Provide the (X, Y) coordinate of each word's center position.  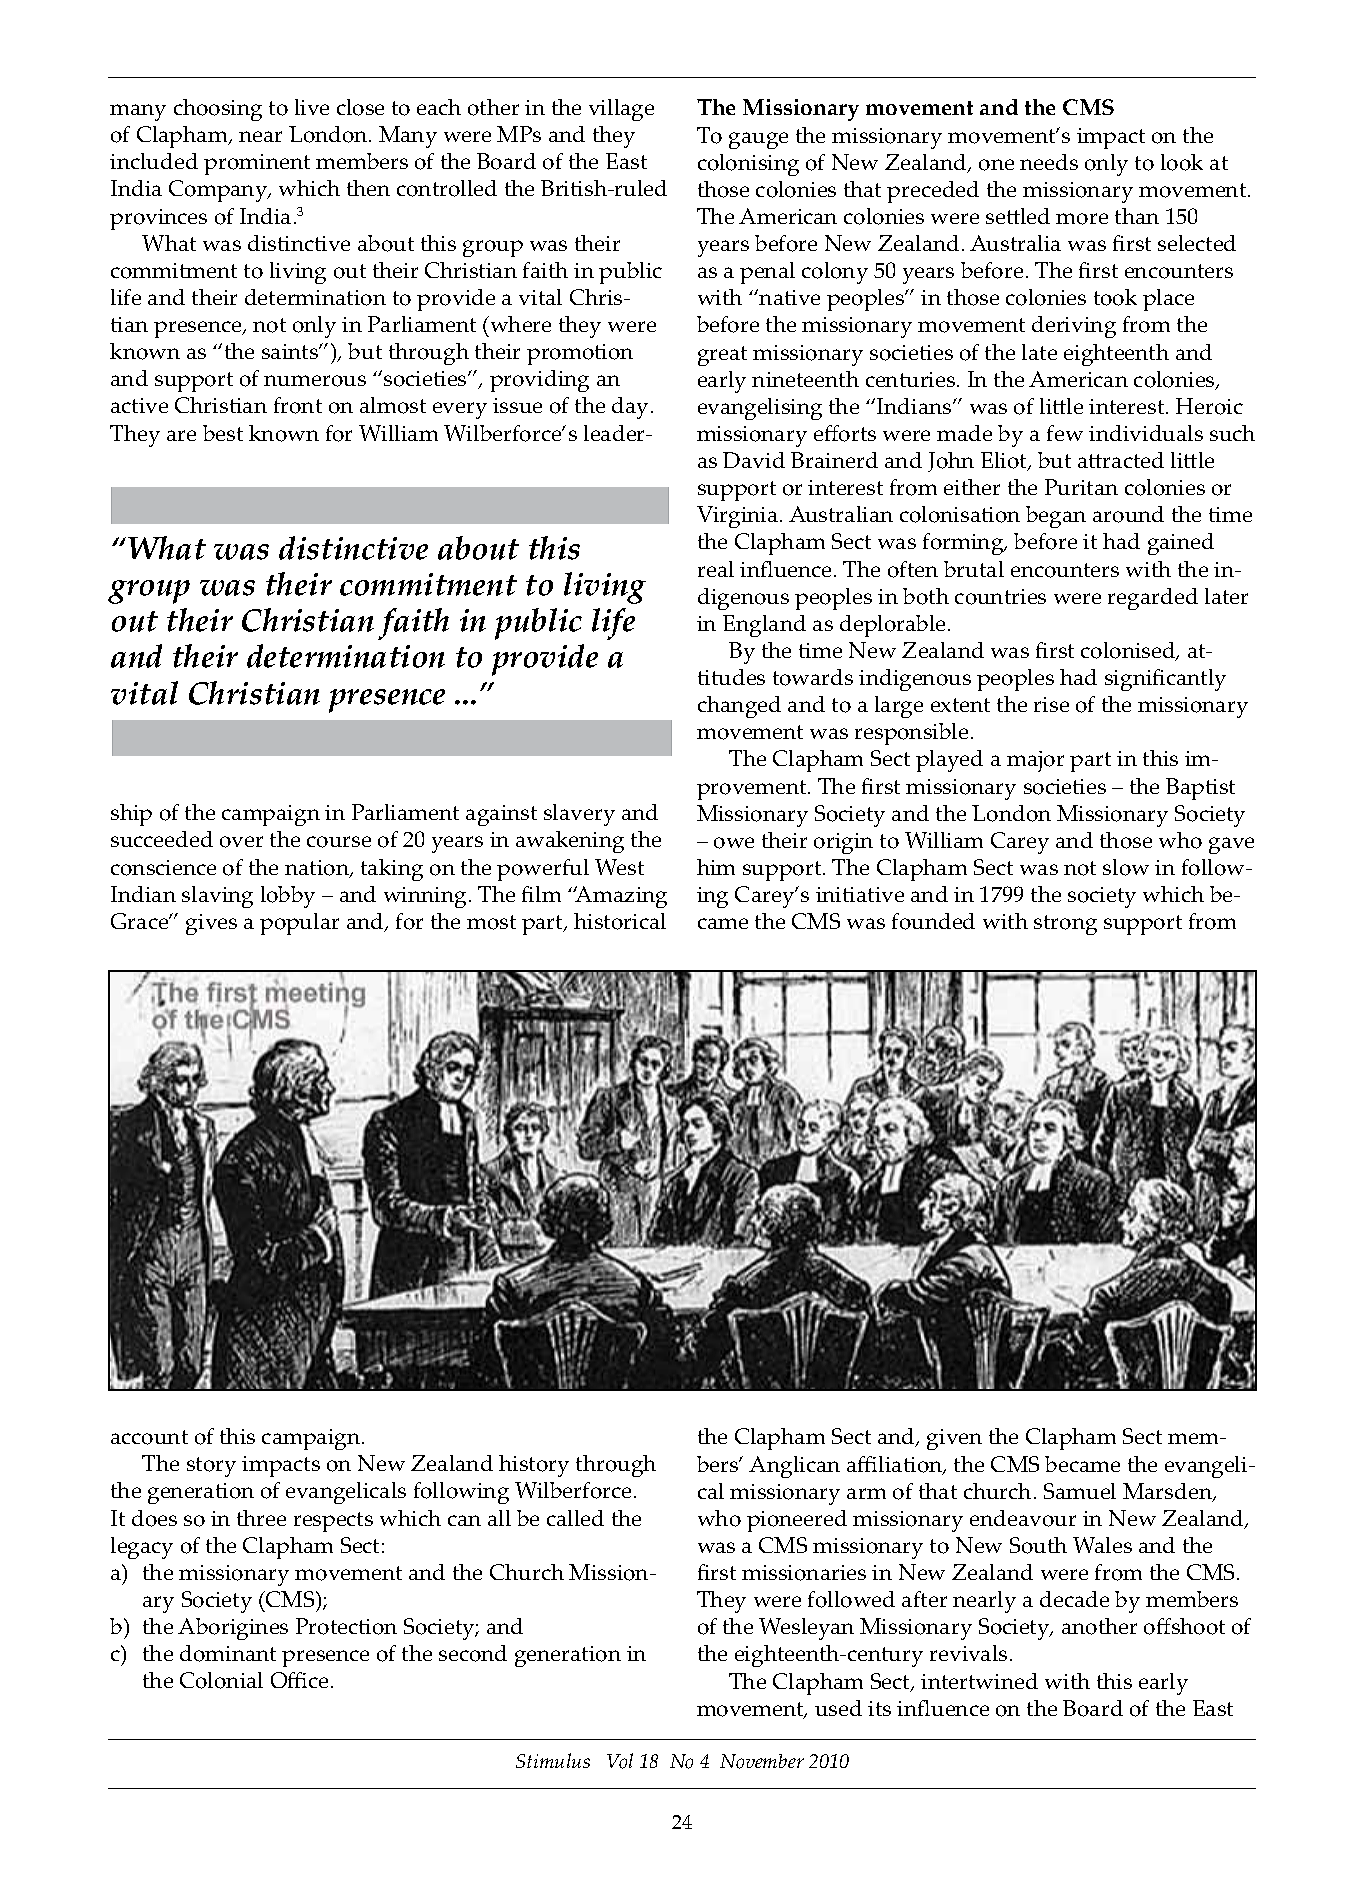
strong (1065, 925)
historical (620, 921)
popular (299, 924)
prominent (257, 164)
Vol (620, 1761)
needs (1049, 162)
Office (299, 1680)
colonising (748, 165)
